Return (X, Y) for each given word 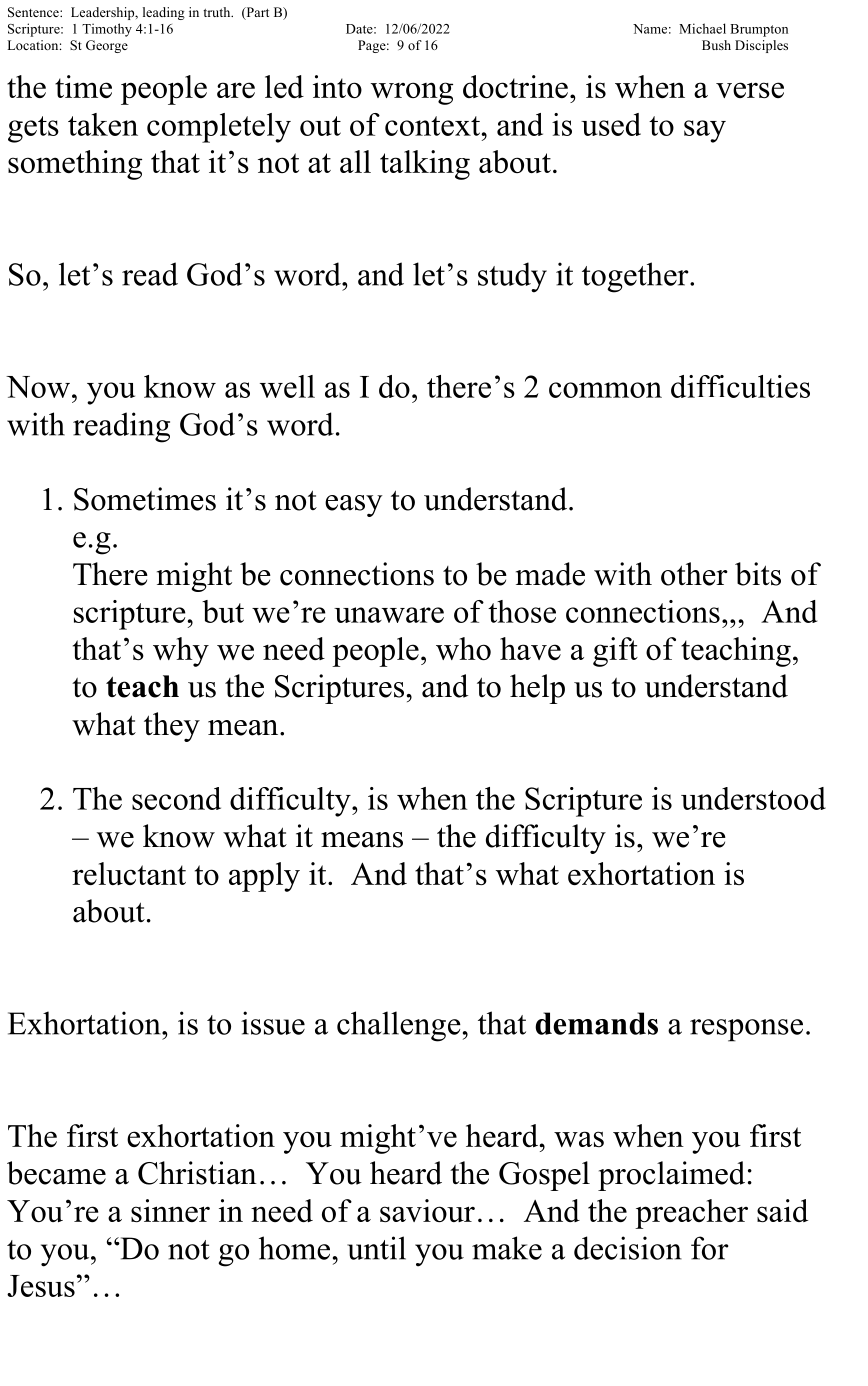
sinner (170, 1210)
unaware (389, 615)
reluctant (129, 873)
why (181, 652)
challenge (399, 1026)
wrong (412, 93)
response (746, 1030)
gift (615, 652)
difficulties (740, 386)
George (107, 46)
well (287, 386)
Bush (716, 45)
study (512, 277)
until (376, 1248)
